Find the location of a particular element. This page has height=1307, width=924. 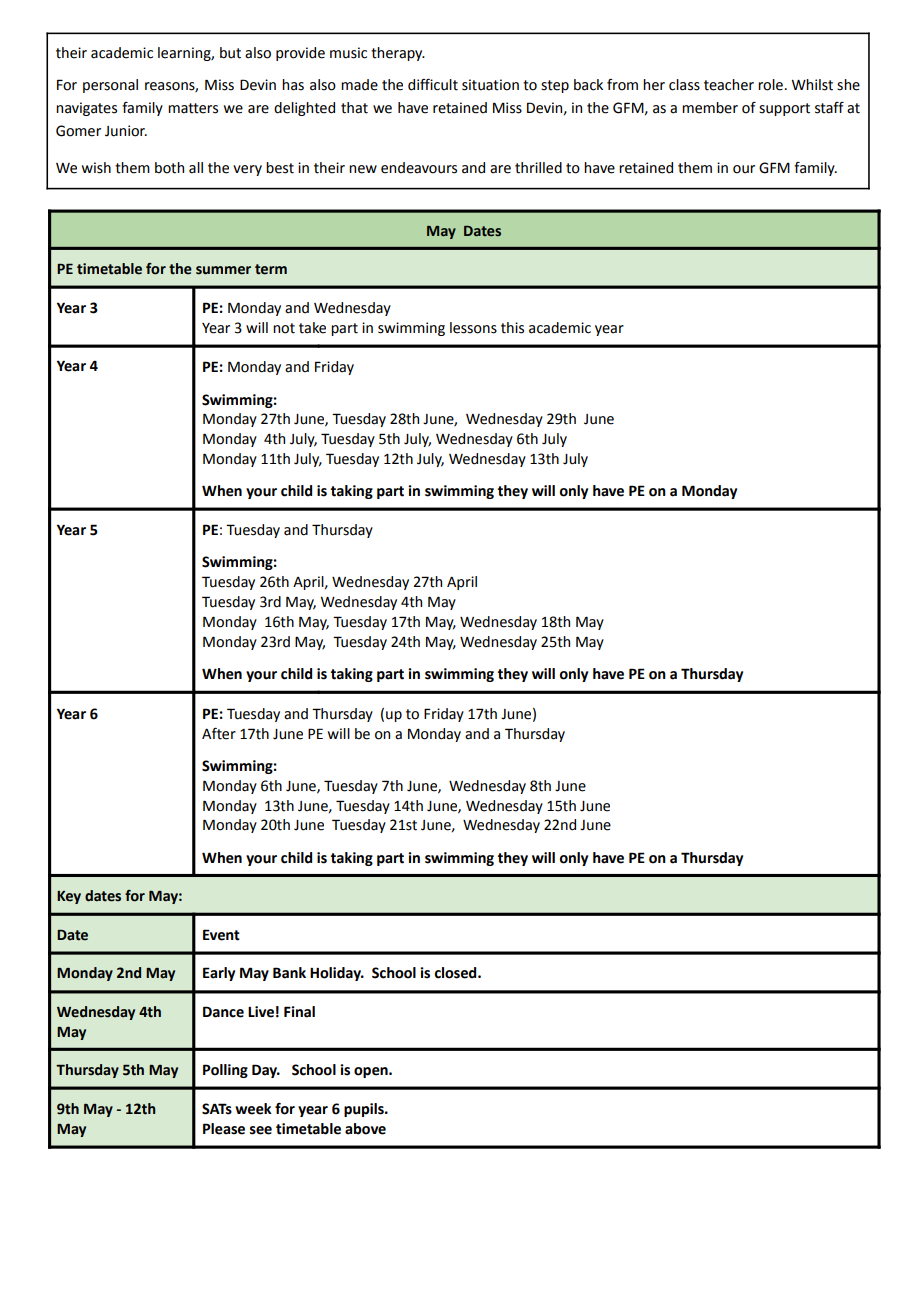

Polling is located at coordinates (225, 1071).
